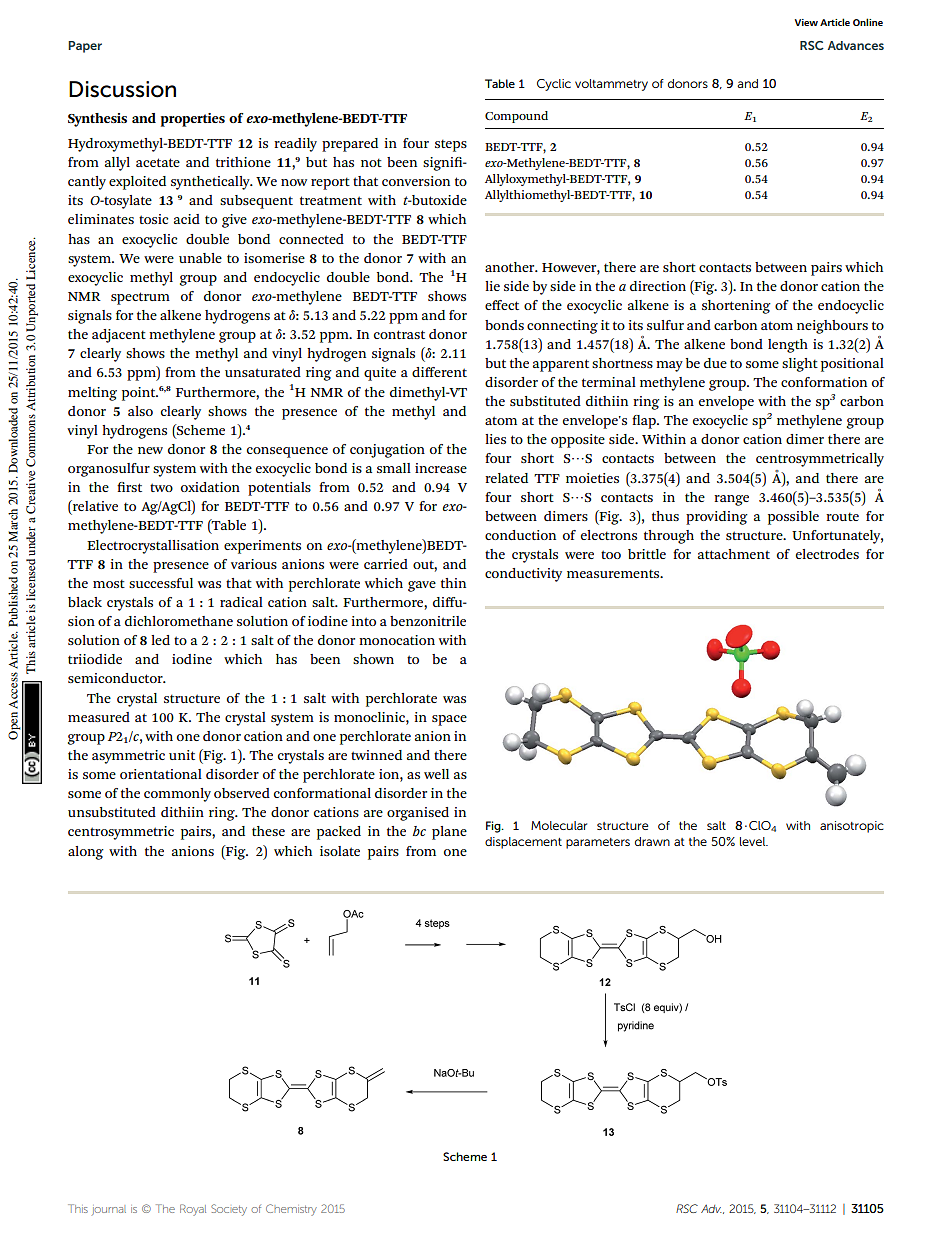 This page has width=952, height=1247. Describe the element at coordinates (516, 117) in the page. I see `Compound` at that location.
